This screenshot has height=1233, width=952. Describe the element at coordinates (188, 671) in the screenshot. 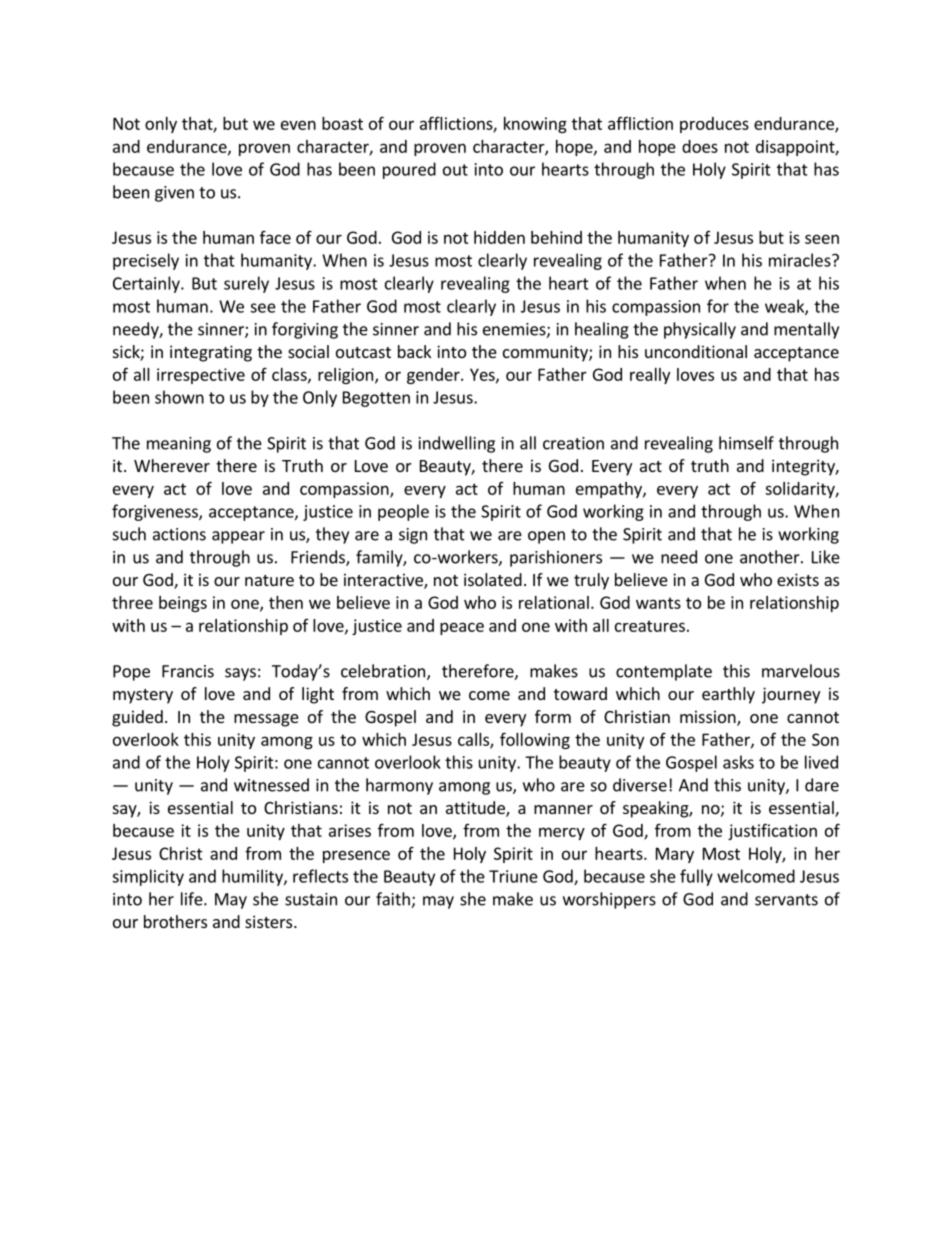

I see `Francis` at that location.
